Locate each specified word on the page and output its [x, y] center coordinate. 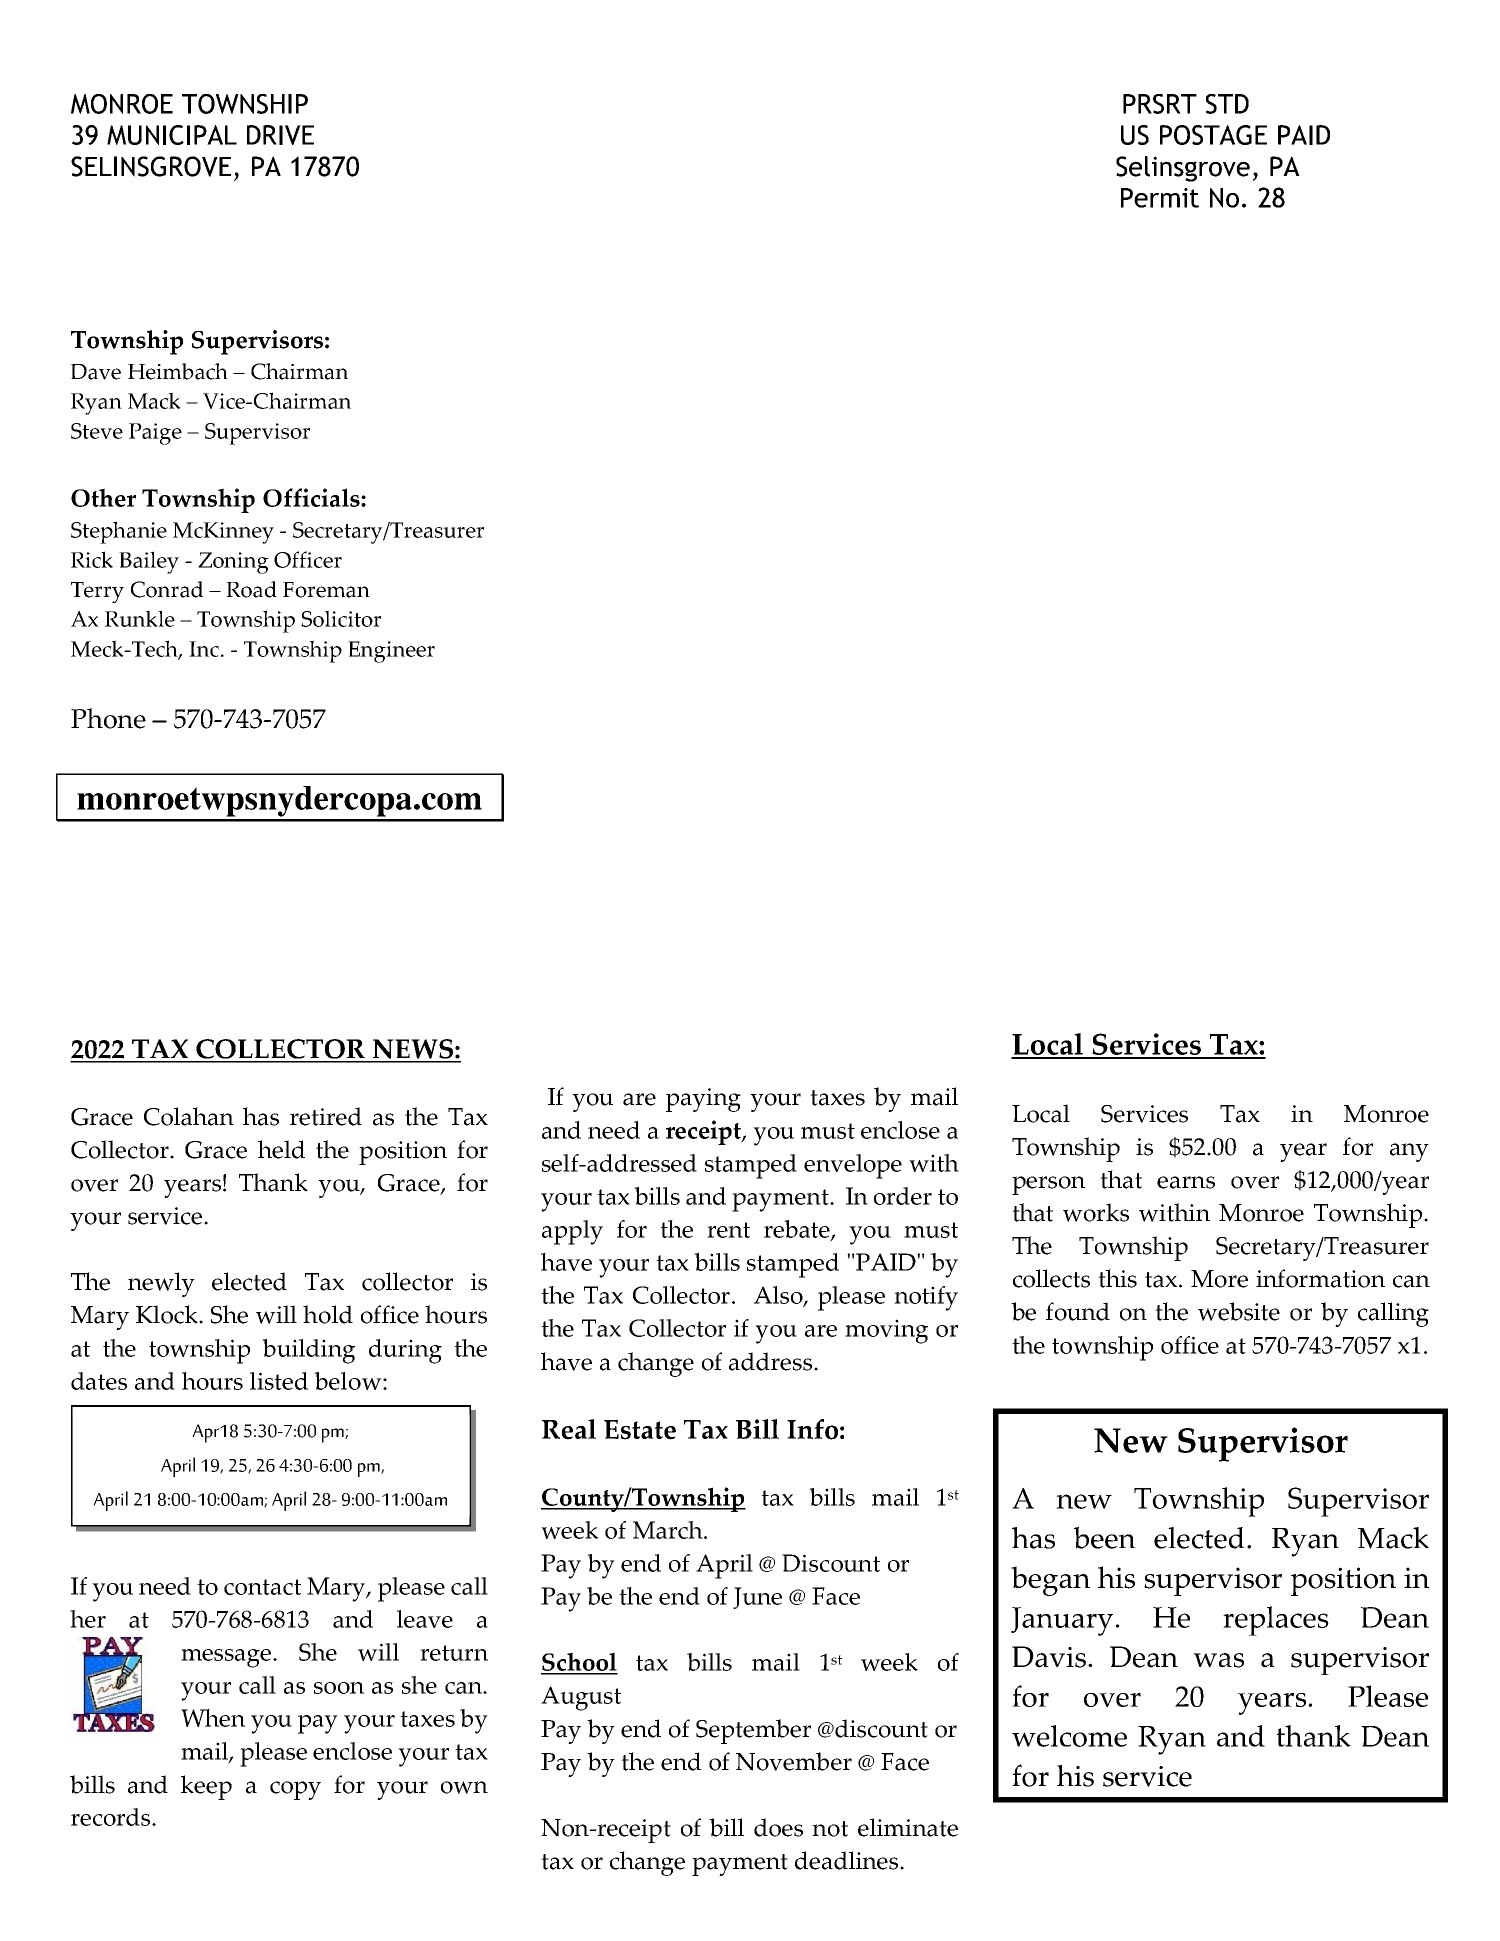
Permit [1160, 198]
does [778, 1827]
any [1409, 1152]
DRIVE [280, 135]
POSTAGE [1213, 135]
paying [703, 1100]
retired [326, 1116]
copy [295, 1790]
